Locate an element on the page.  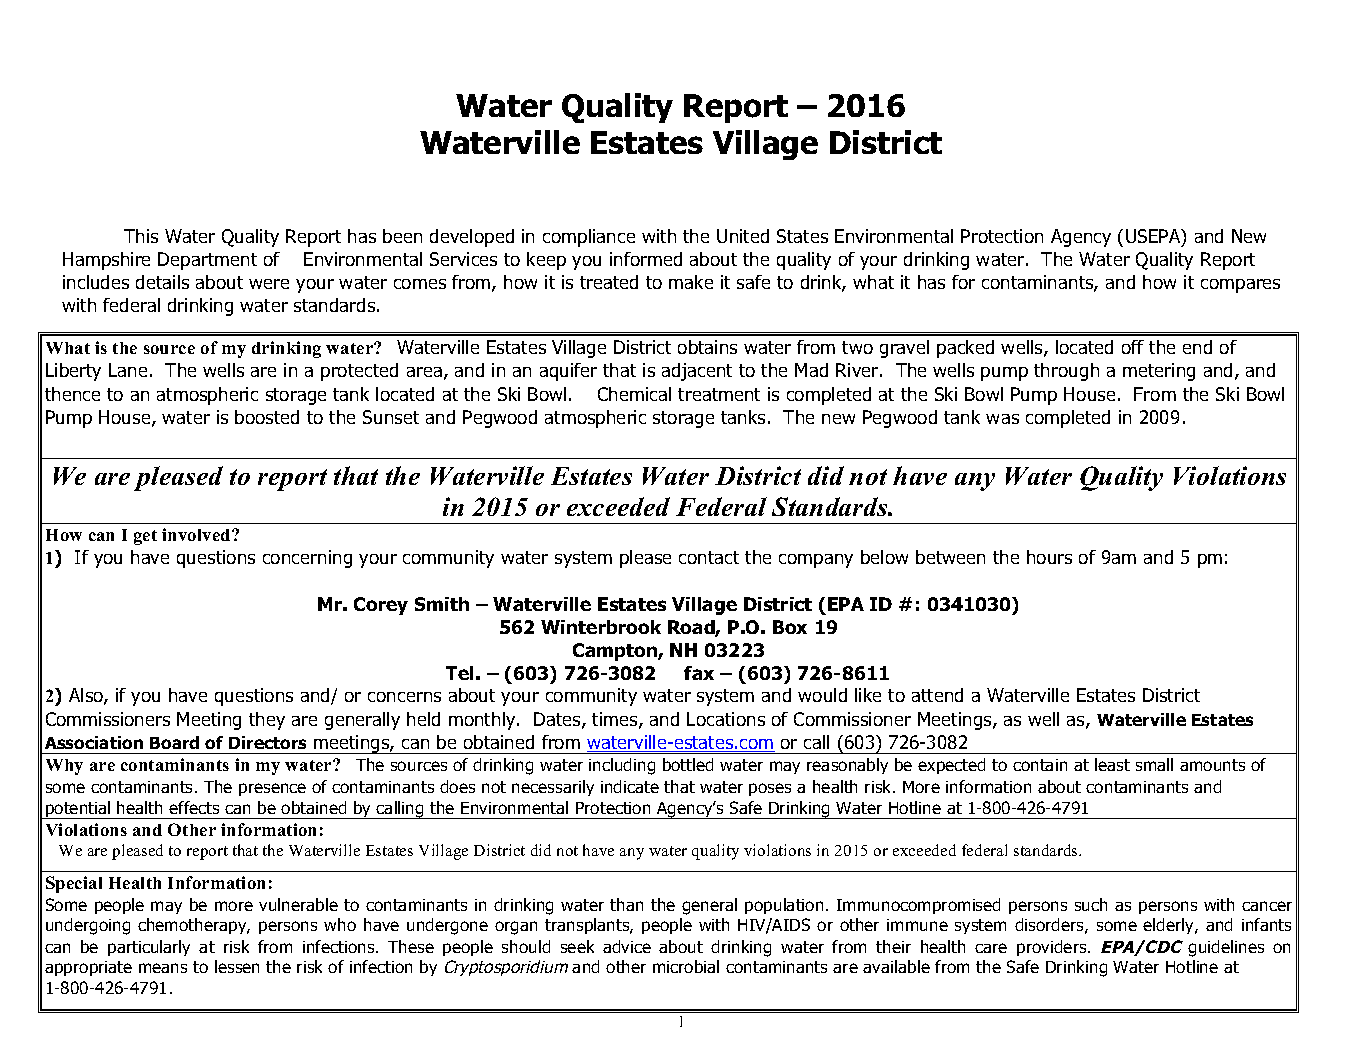
compares is located at coordinates (1240, 286).
